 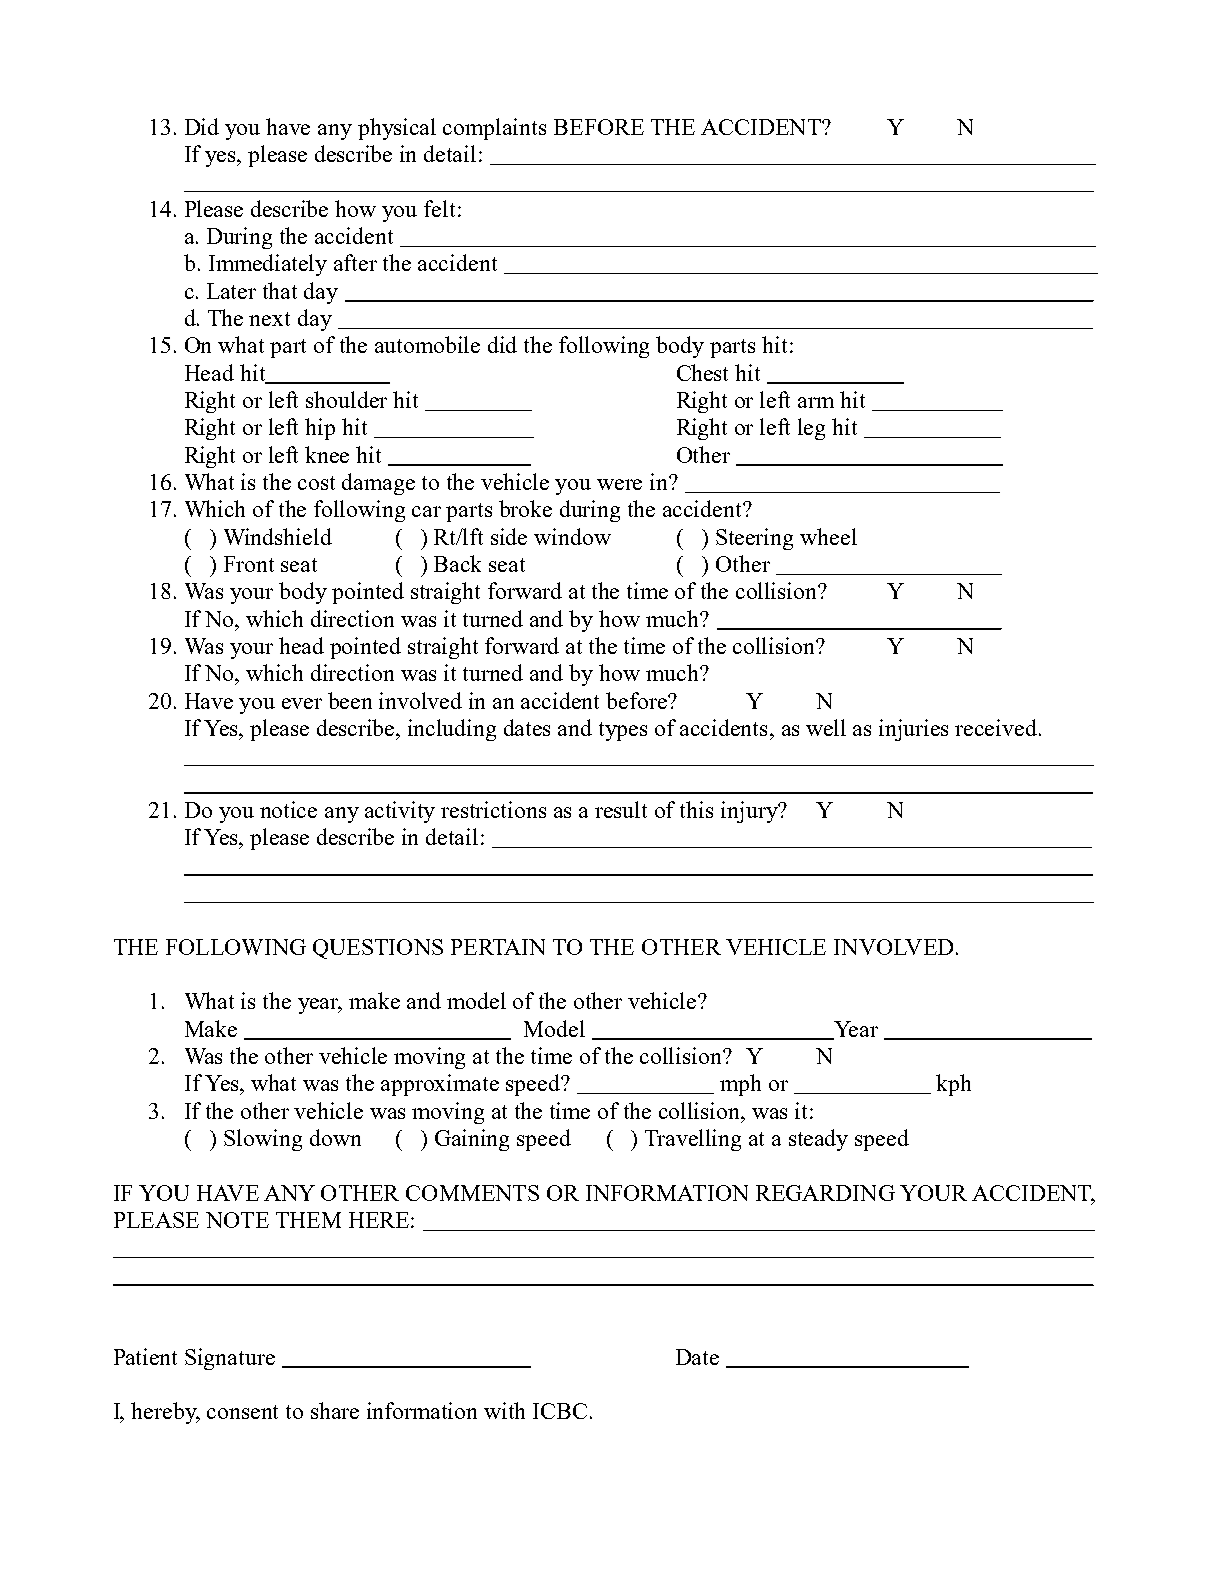 I want to click on complaints, so click(x=494, y=129).
